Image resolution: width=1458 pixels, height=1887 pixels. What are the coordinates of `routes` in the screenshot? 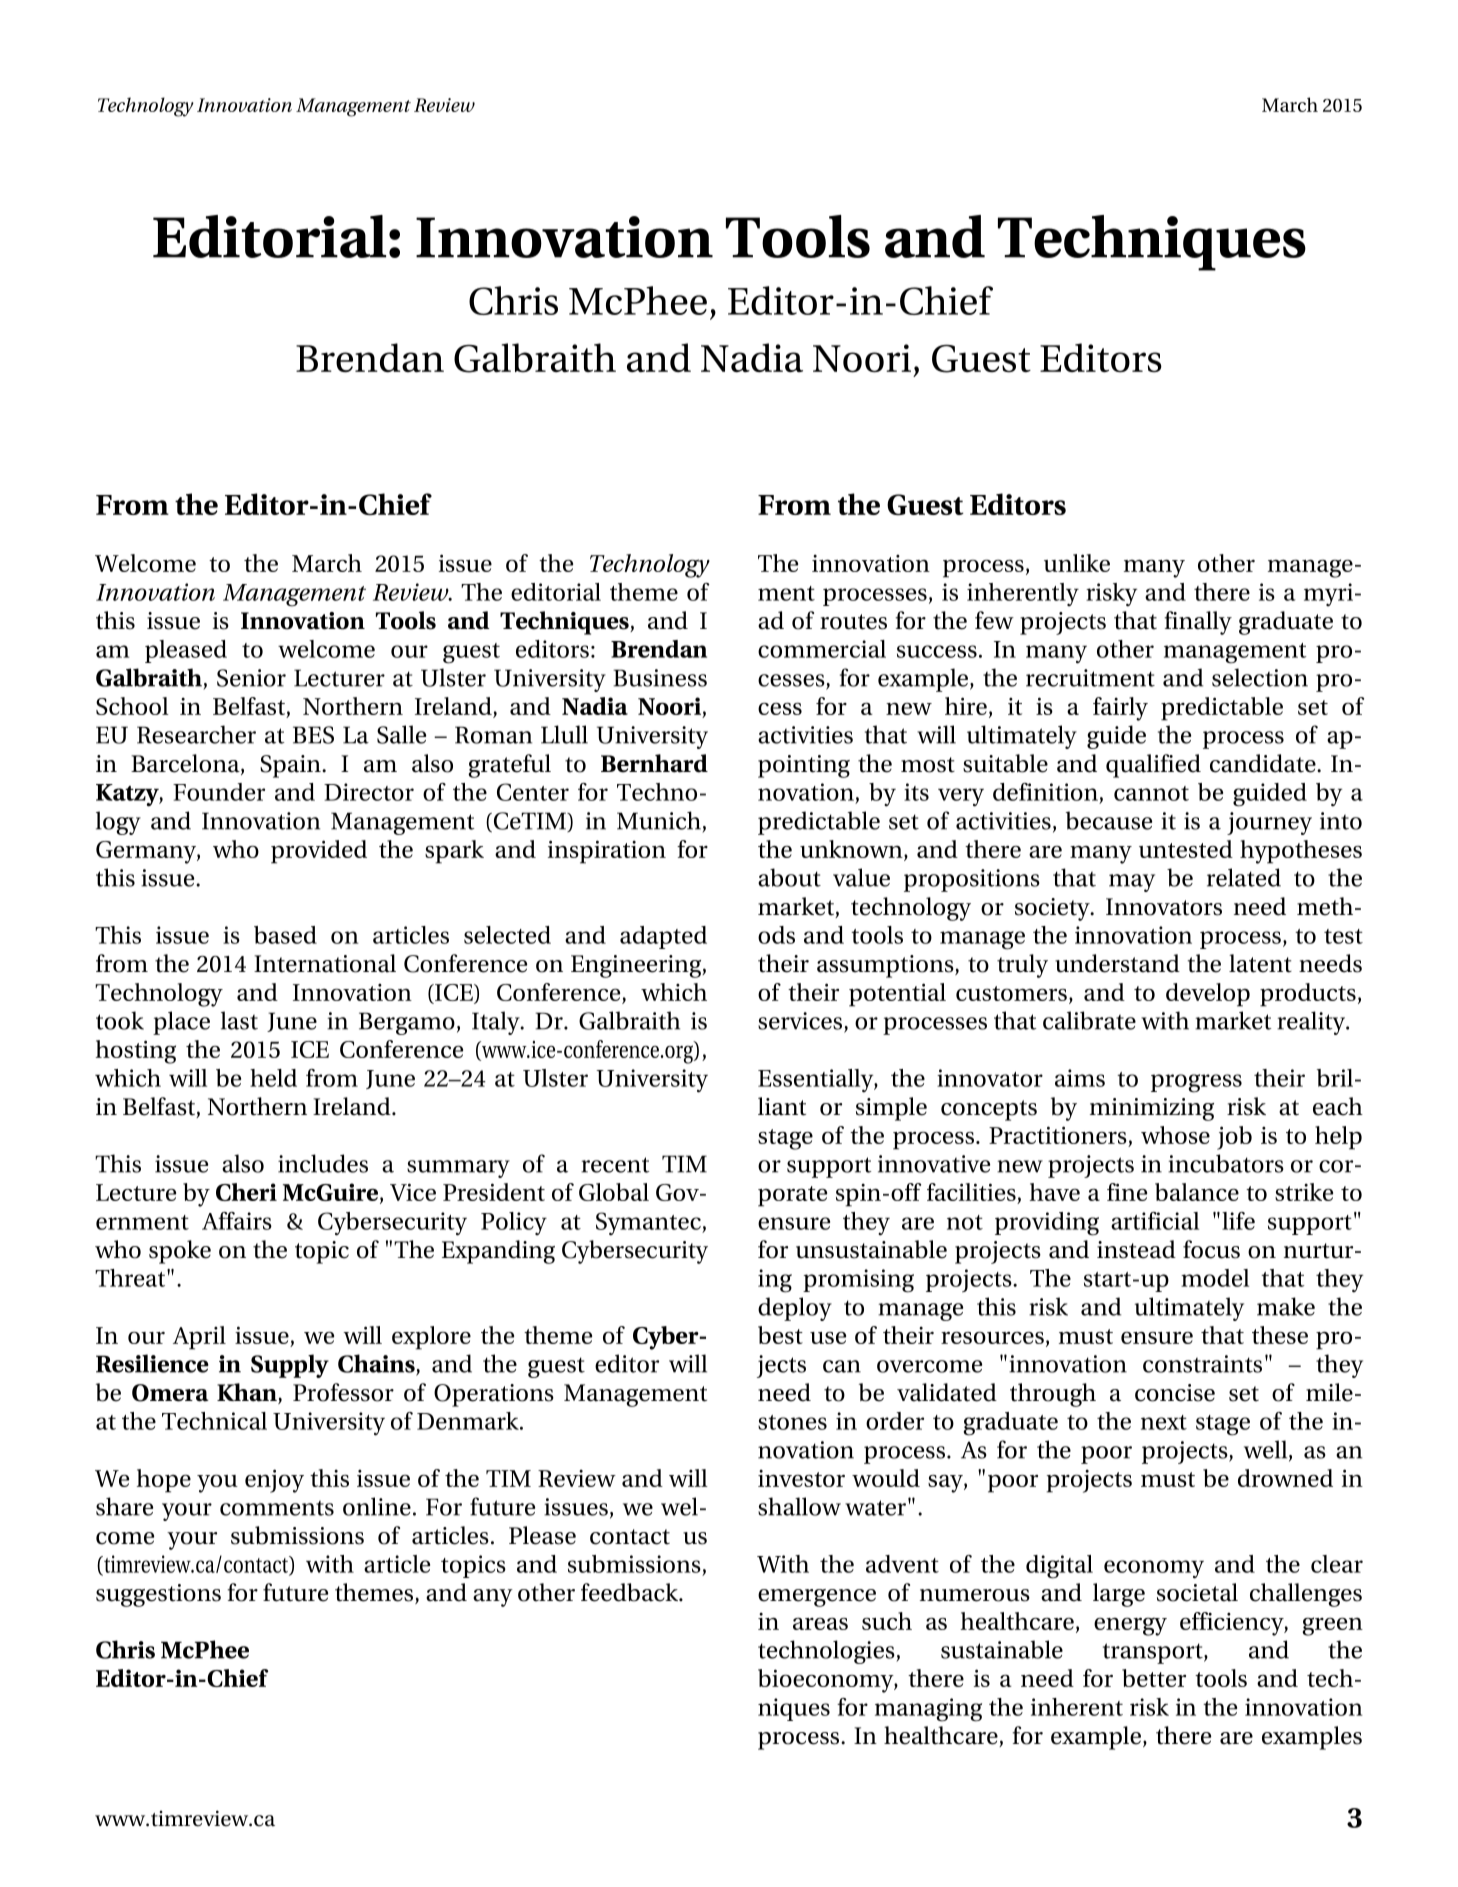 It's located at (853, 622).
